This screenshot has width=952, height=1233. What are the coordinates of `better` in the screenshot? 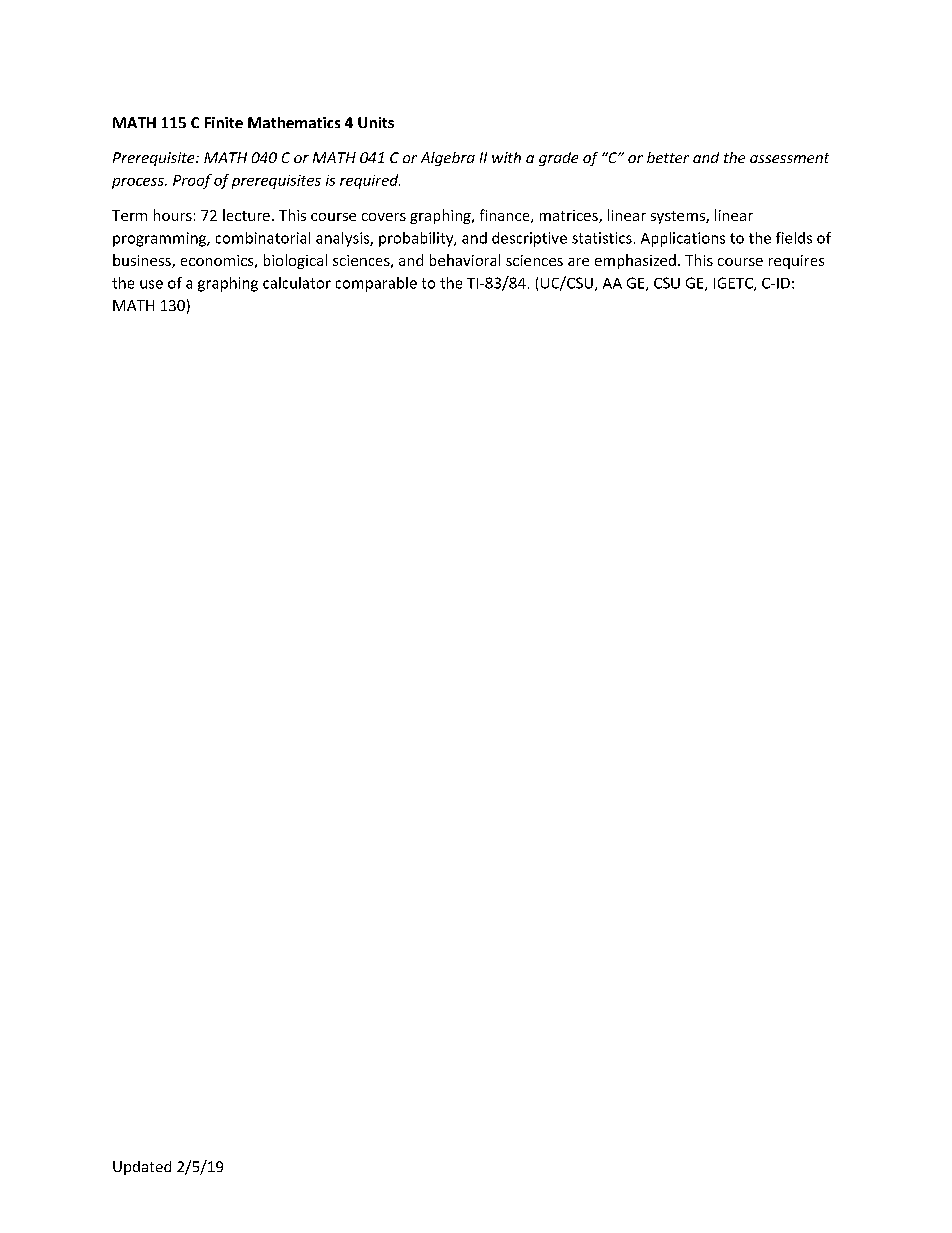 It's located at (668, 157).
